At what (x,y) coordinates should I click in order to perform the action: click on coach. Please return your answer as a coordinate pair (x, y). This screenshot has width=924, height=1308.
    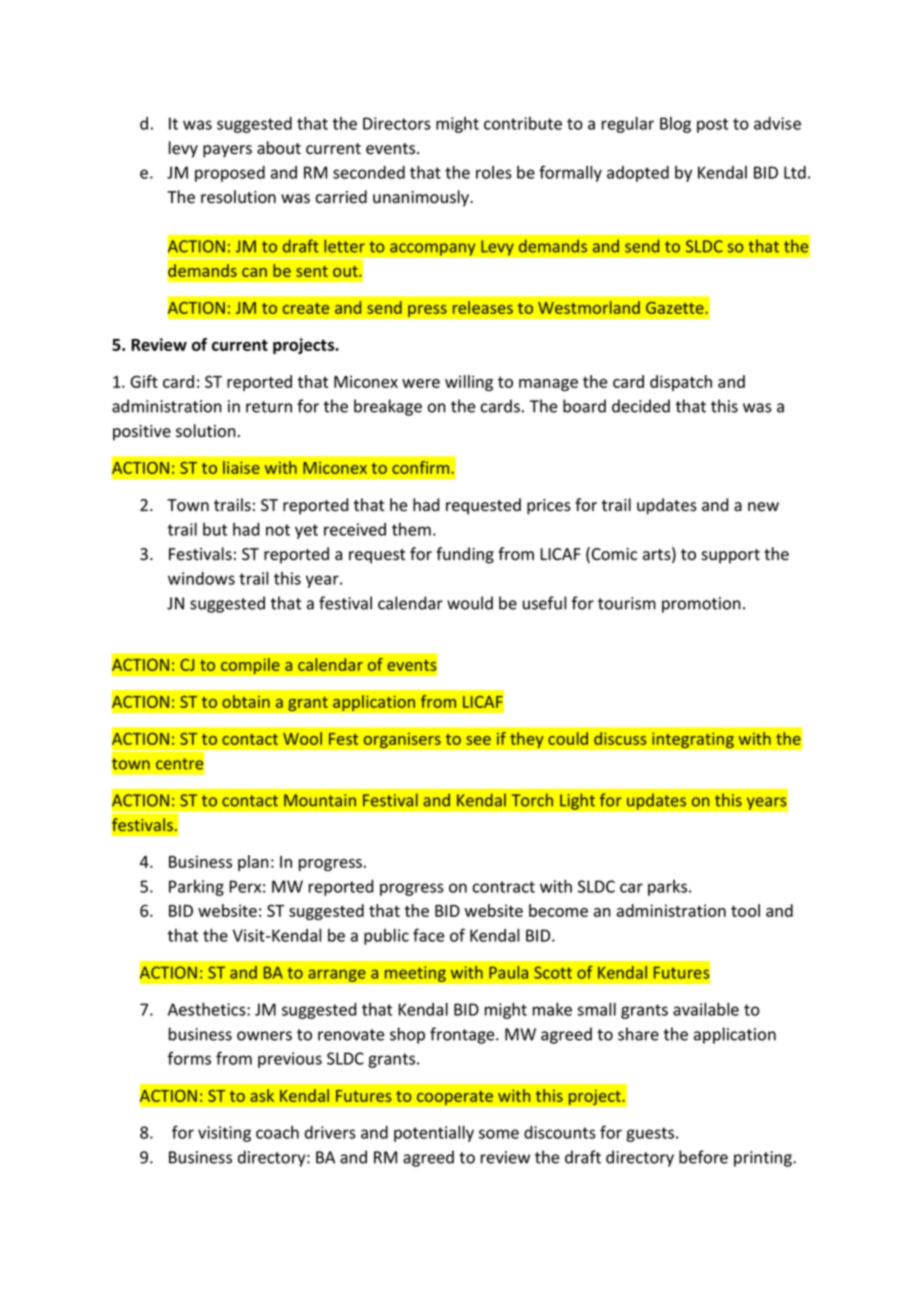
    Looking at the image, I should click on (277, 1132).
